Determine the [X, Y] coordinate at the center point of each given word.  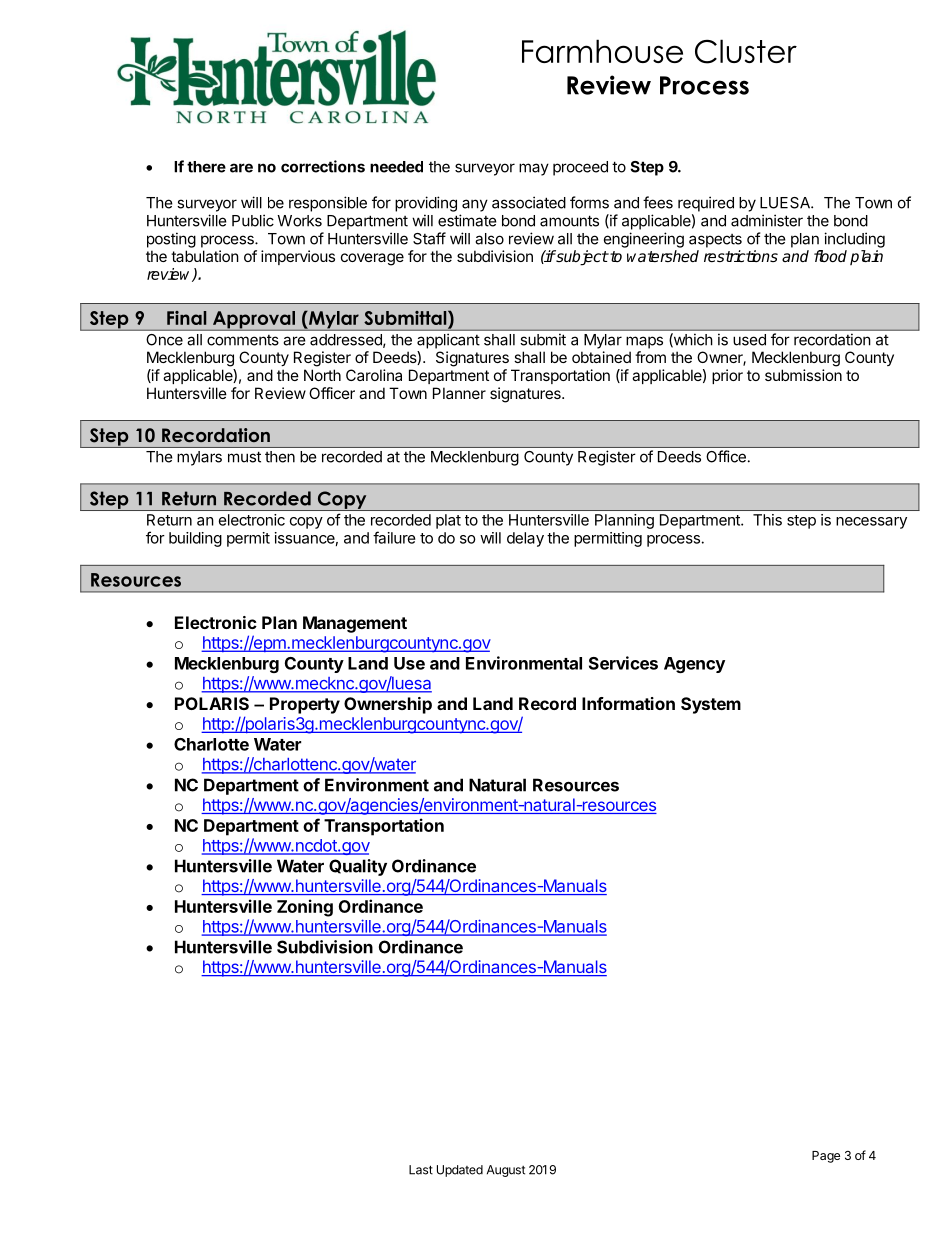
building [195, 539]
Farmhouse [602, 51]
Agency [694, 665]
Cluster [746, 51]
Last [421, 1170]
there [206, 167]
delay [525, 539]
